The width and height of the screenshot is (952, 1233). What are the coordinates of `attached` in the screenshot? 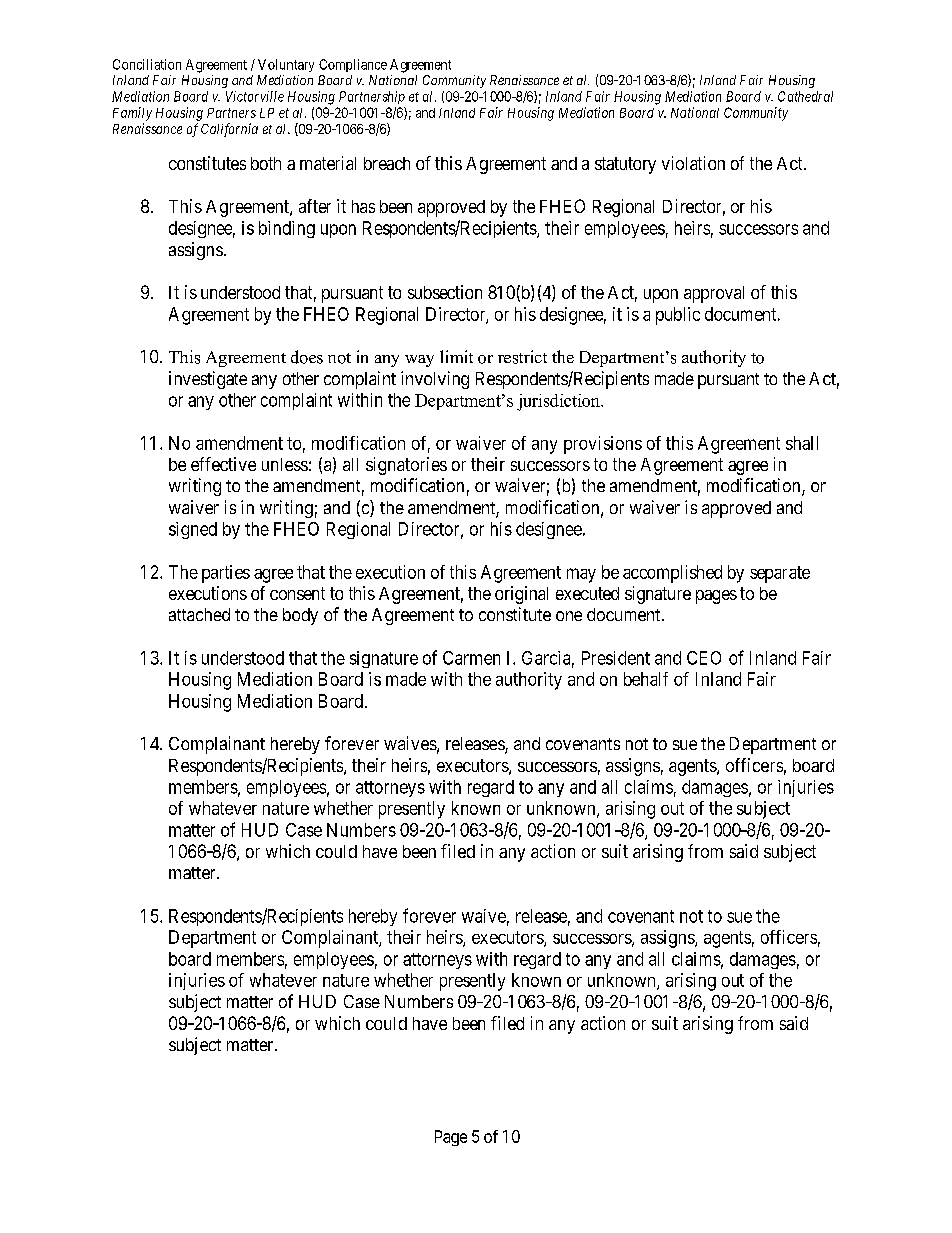 It's located at (199, 614).
